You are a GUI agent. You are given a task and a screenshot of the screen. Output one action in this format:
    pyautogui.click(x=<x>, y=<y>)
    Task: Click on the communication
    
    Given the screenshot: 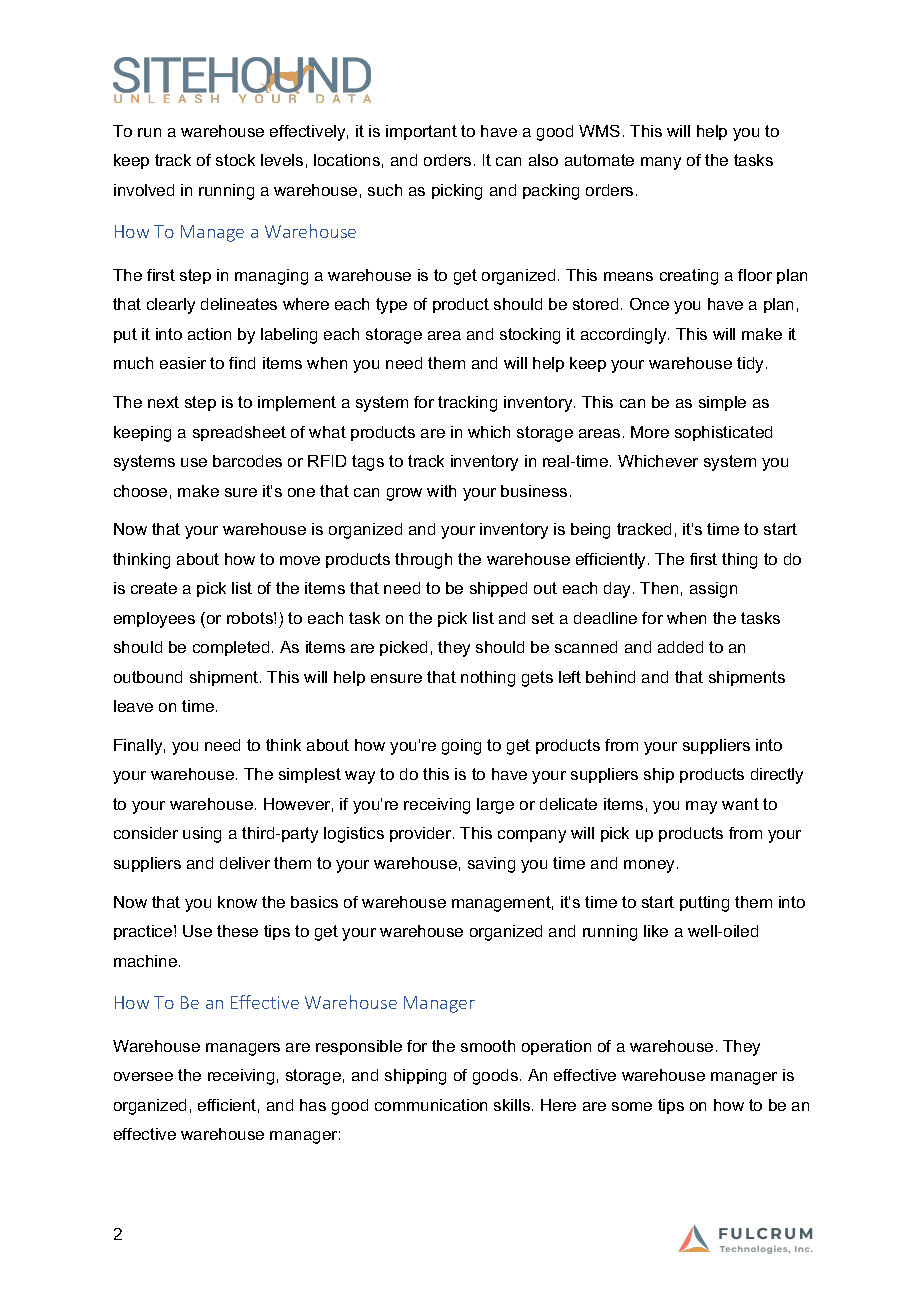 What is the action you would take?
    pyautogui.click(x=431, y=1105)
